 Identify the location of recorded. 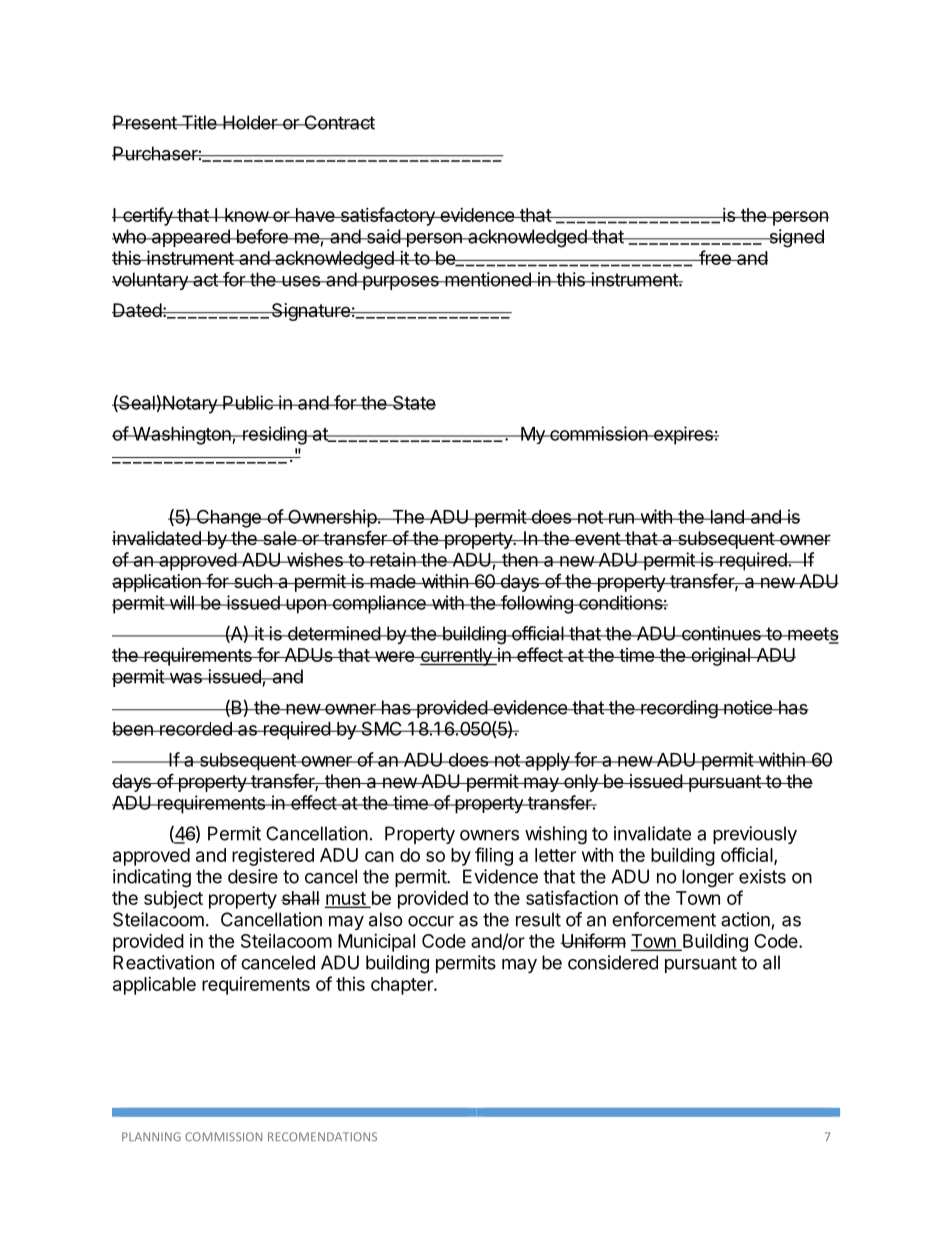
(196, 729).
